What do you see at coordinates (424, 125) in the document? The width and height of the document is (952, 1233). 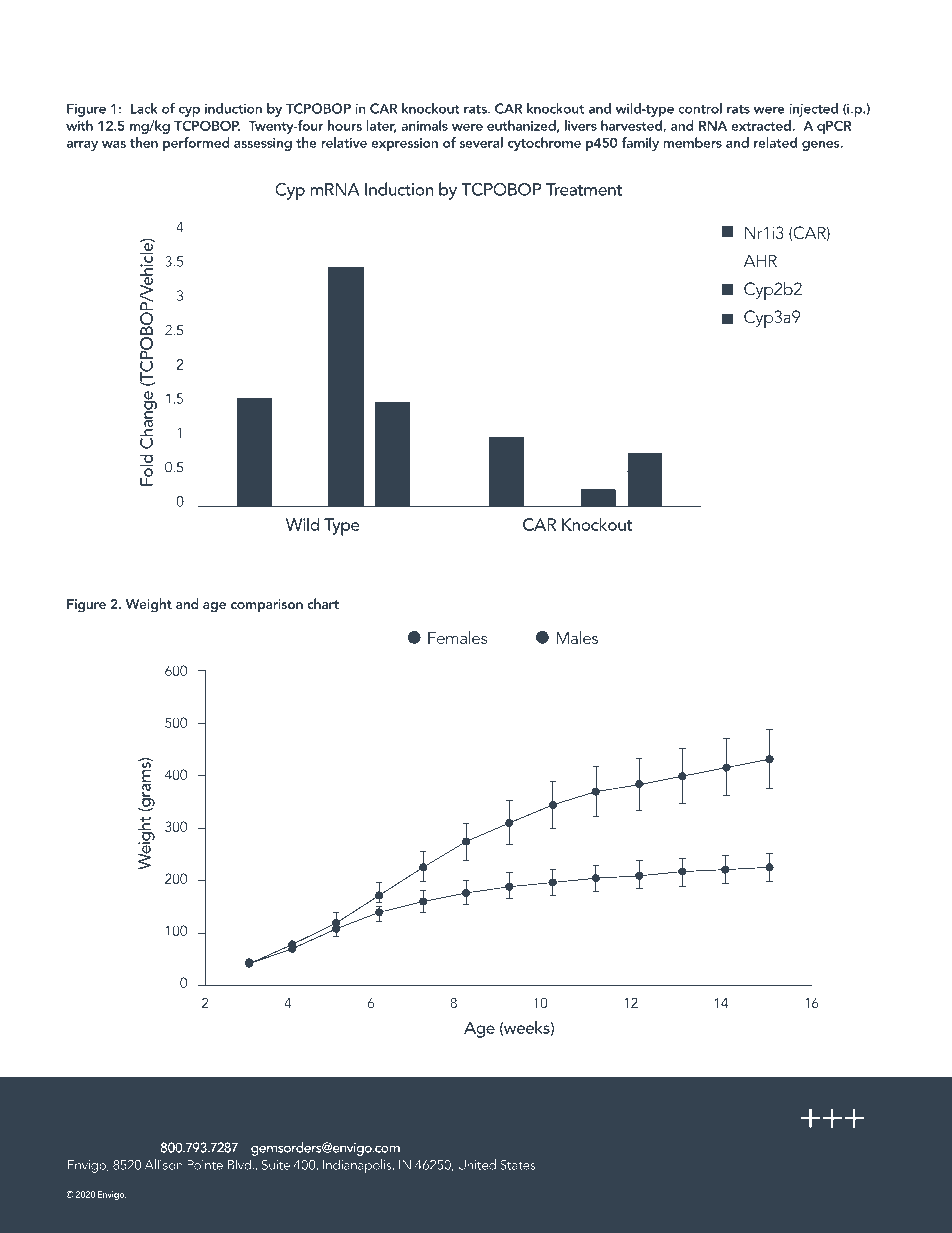 I see `animals` at bounding box center [424, 125].
